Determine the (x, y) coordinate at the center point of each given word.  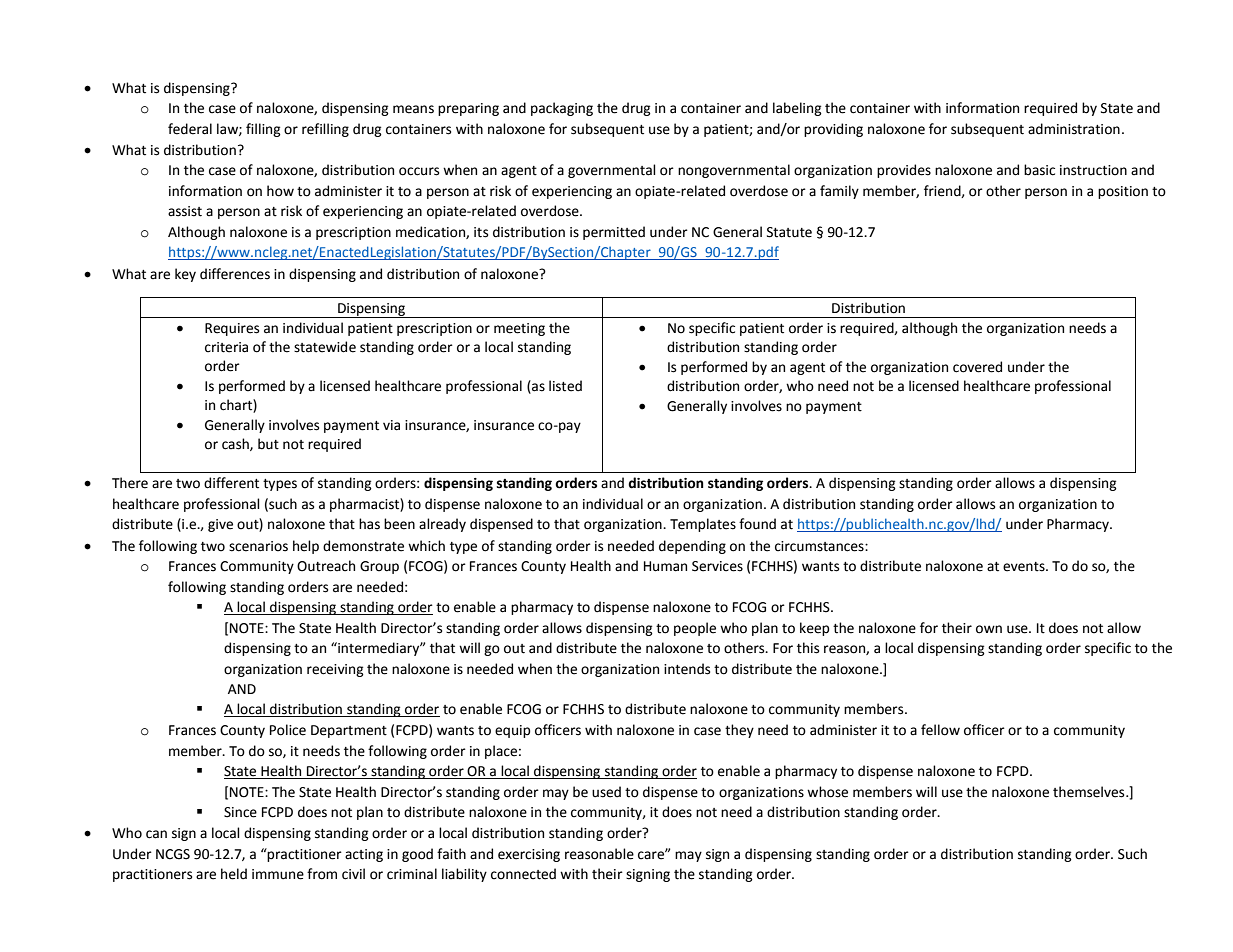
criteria (226, 347)
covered (977, 367)
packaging (562, 109)
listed (565, 386)
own (989, 629)
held (234, 874)
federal (190, 129)
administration (1074, 129)
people (695, 629)
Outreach (326, 566)
